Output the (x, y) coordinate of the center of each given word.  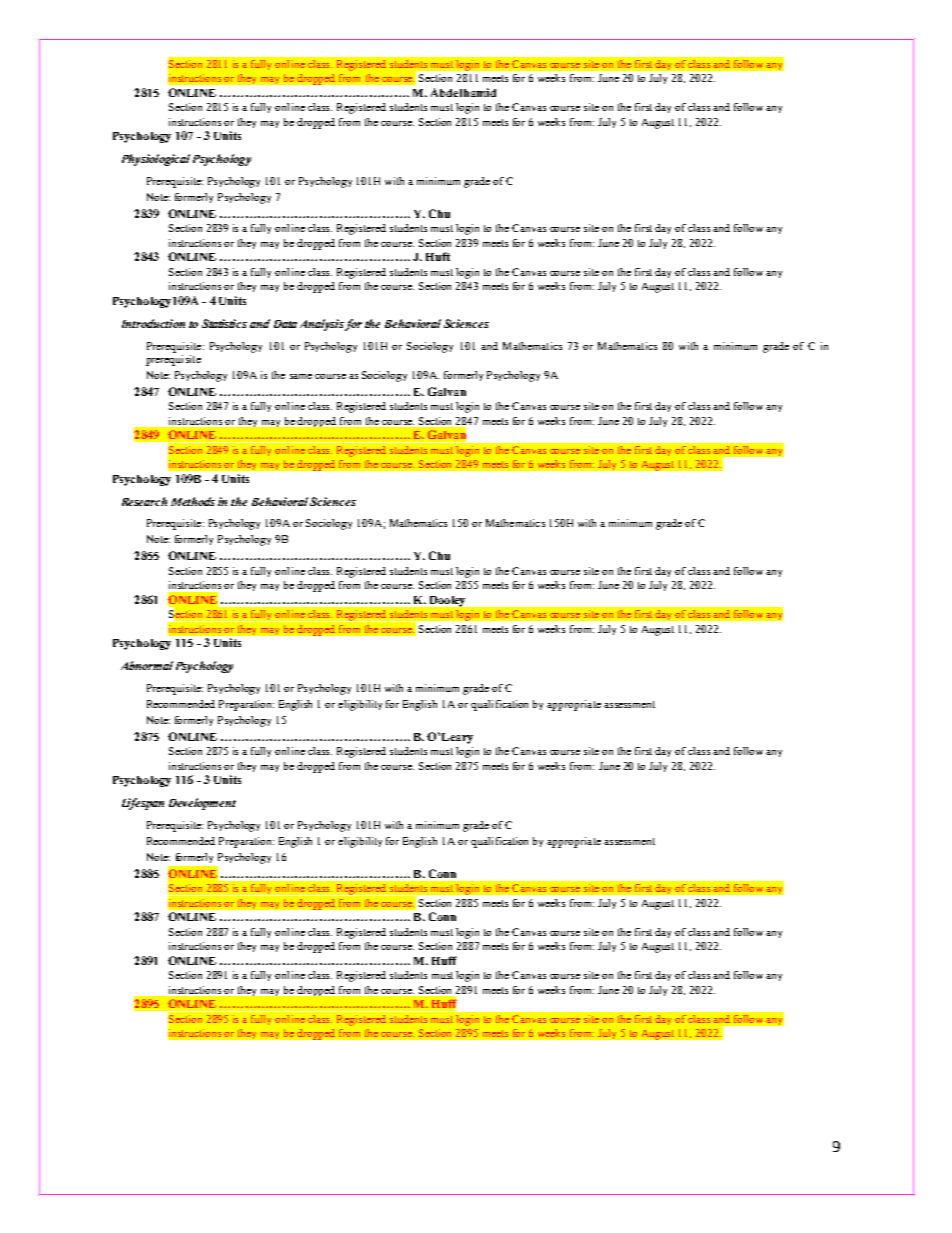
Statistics (224, 323)
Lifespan (143, 804)
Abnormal (147, 665)
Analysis (322, 325)
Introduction (153, 323)
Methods (193, 501)
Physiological (156, 160)
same (301, 376)
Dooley (447, 601)
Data (285, 324)
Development (202, 804)
